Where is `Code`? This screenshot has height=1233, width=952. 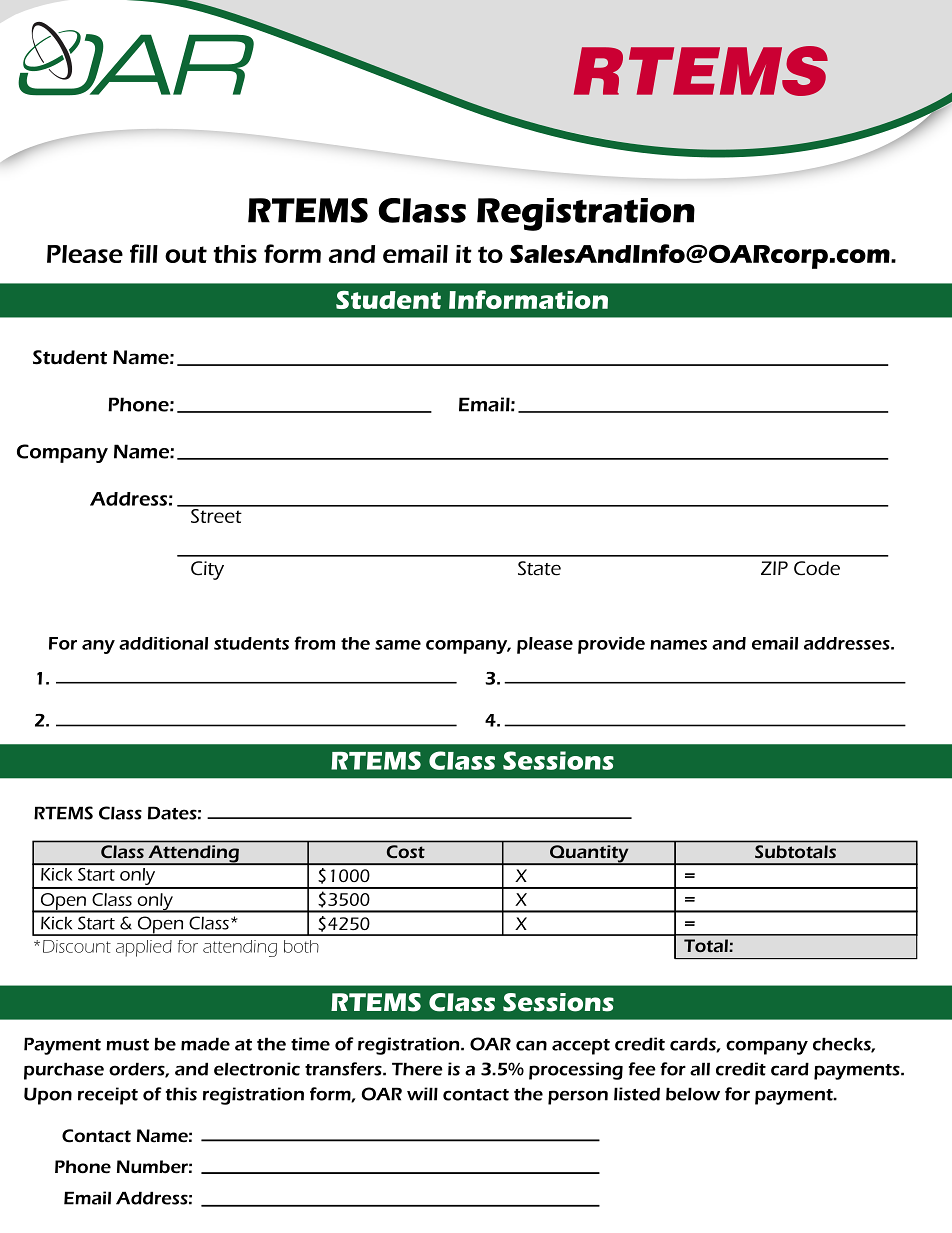
Code is located at coordinates (817, 568).
